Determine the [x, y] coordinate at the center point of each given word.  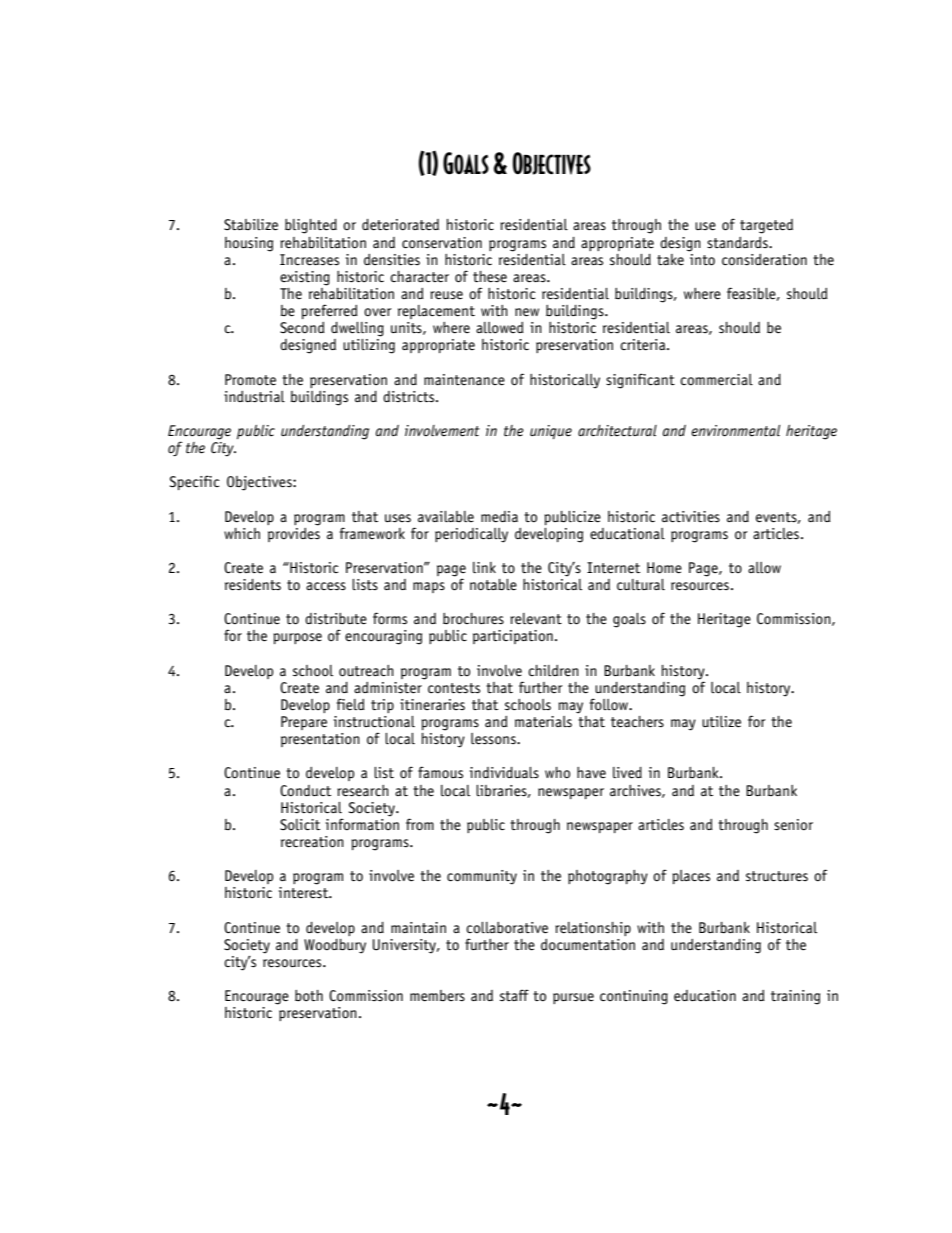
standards [738, 242]
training [795, 997]
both [309, 996]
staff [514, 995]
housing [249, 244]
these [490, 277]
